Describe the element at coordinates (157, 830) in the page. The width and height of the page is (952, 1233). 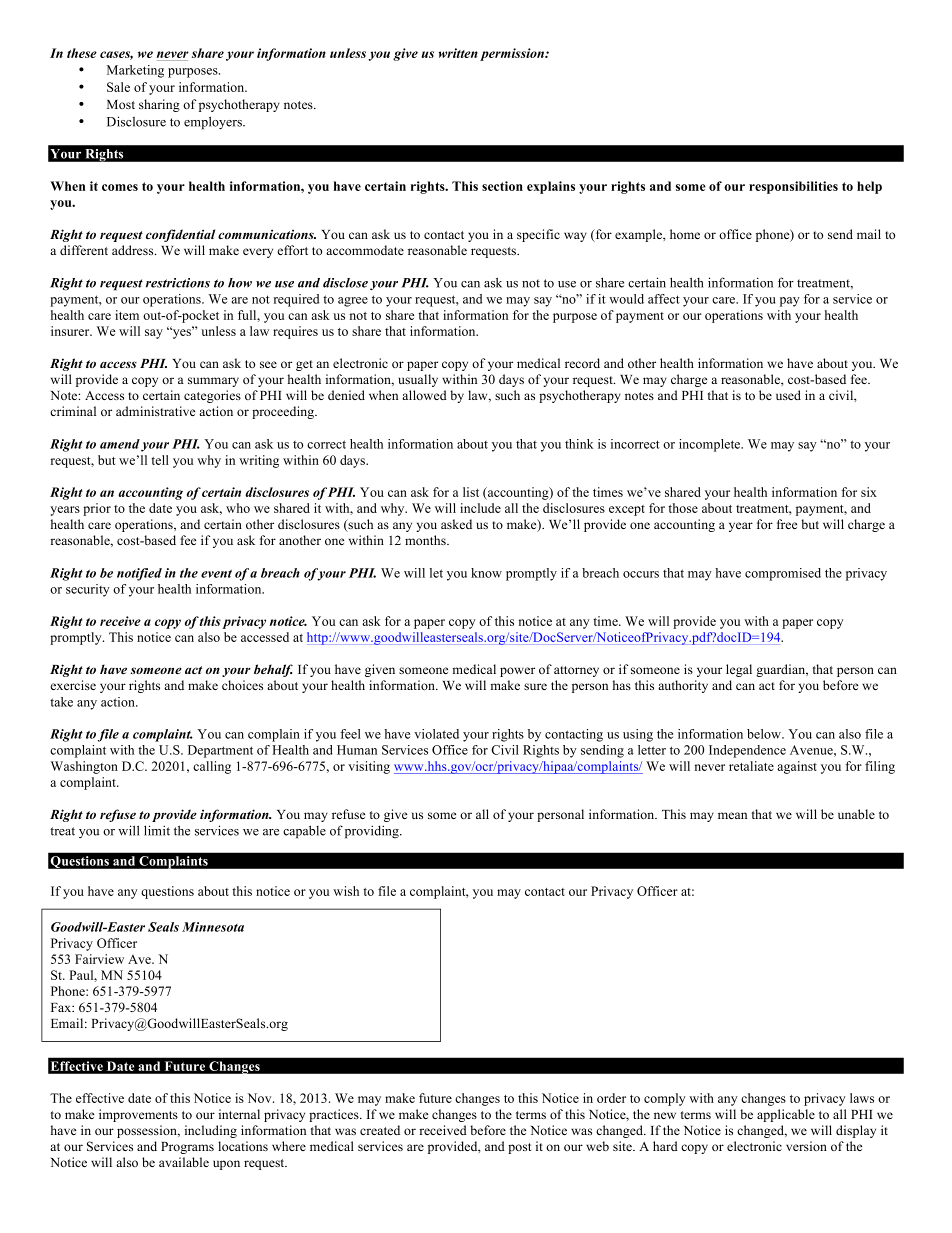
I see `limit` at that location.
